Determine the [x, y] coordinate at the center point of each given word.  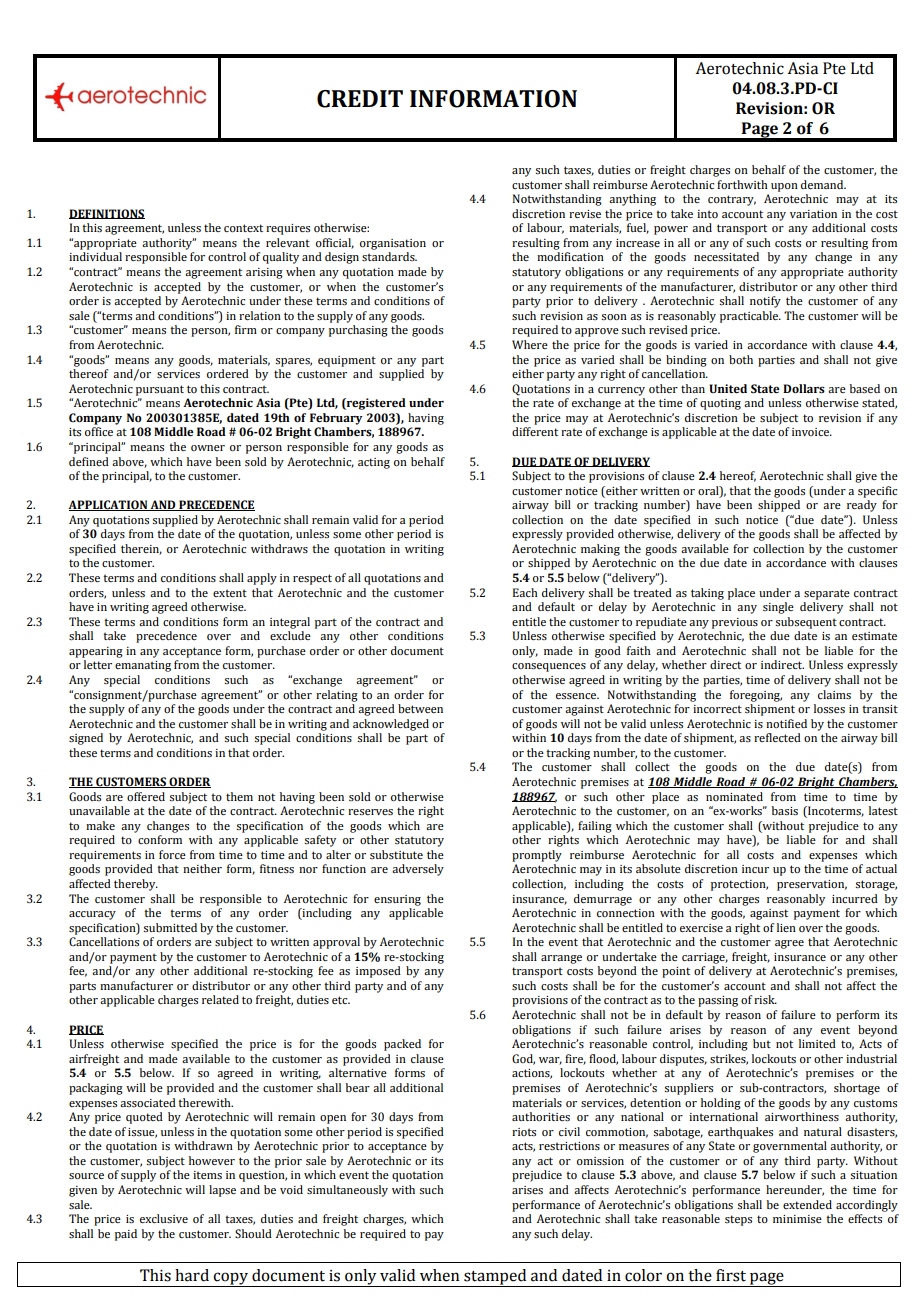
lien [786, 927]
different [535, 431]
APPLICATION [109, 505]
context [243, 228]
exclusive [164, 1218]
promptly [537, 856]
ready [862, 506]
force [172, 854]
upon [784, 187]
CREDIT [360, 99]
